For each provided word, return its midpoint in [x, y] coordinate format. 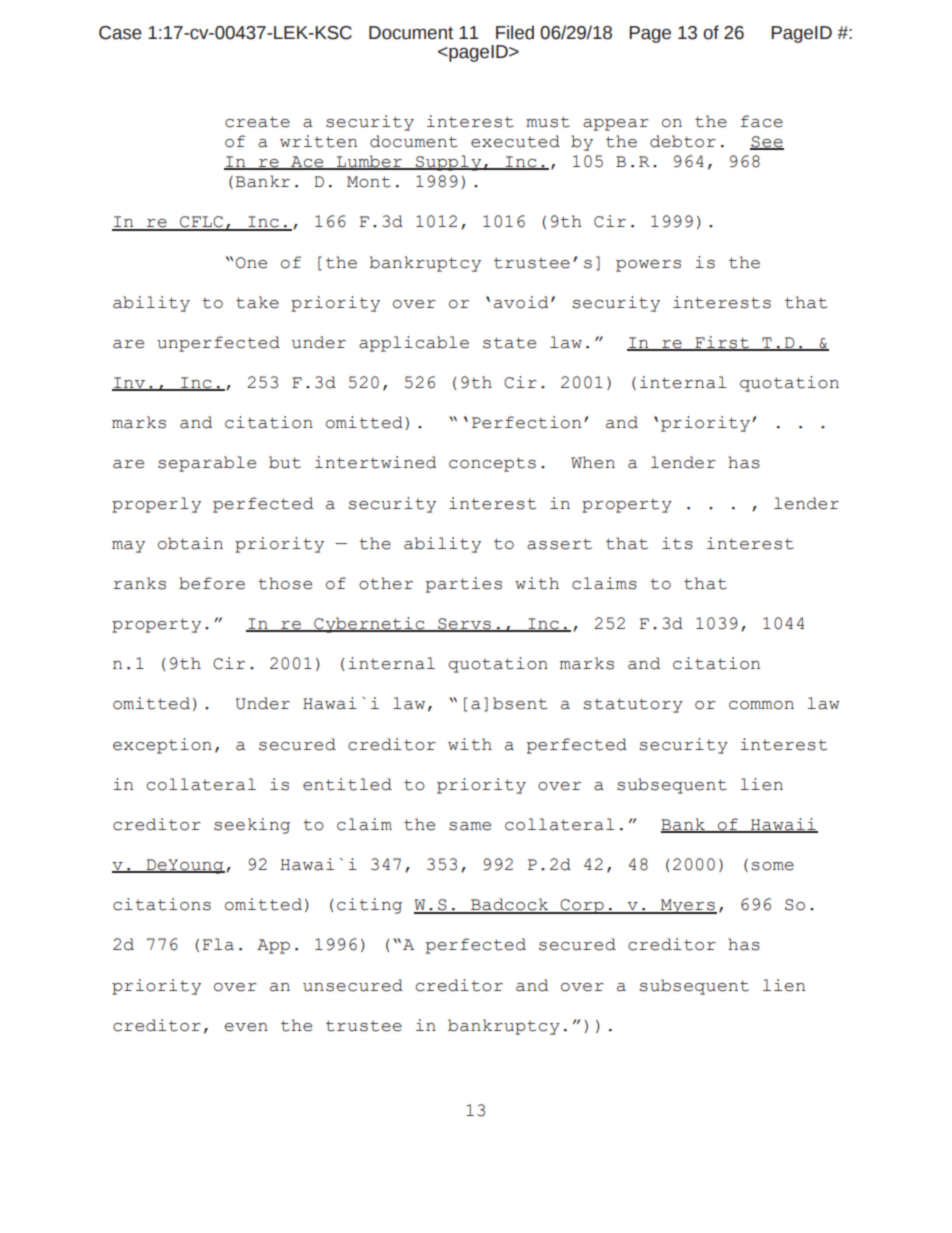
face [762, 121]
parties [463, 585]
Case [120, 33]
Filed [515, 32]
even [246, 1027]
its [677, 543]
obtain [190, 543]
